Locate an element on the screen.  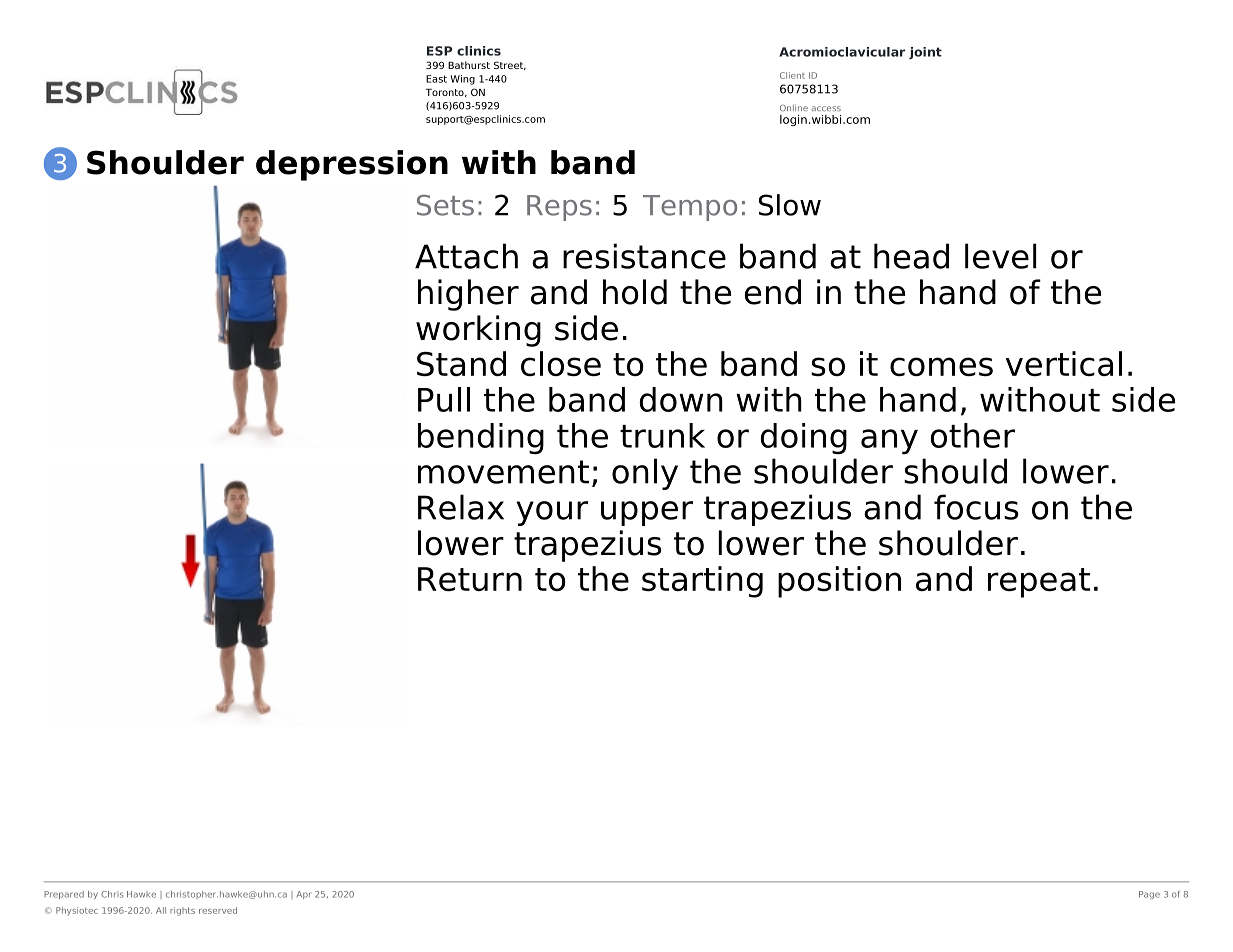
vertical is located at coordinates (1064, 363).
